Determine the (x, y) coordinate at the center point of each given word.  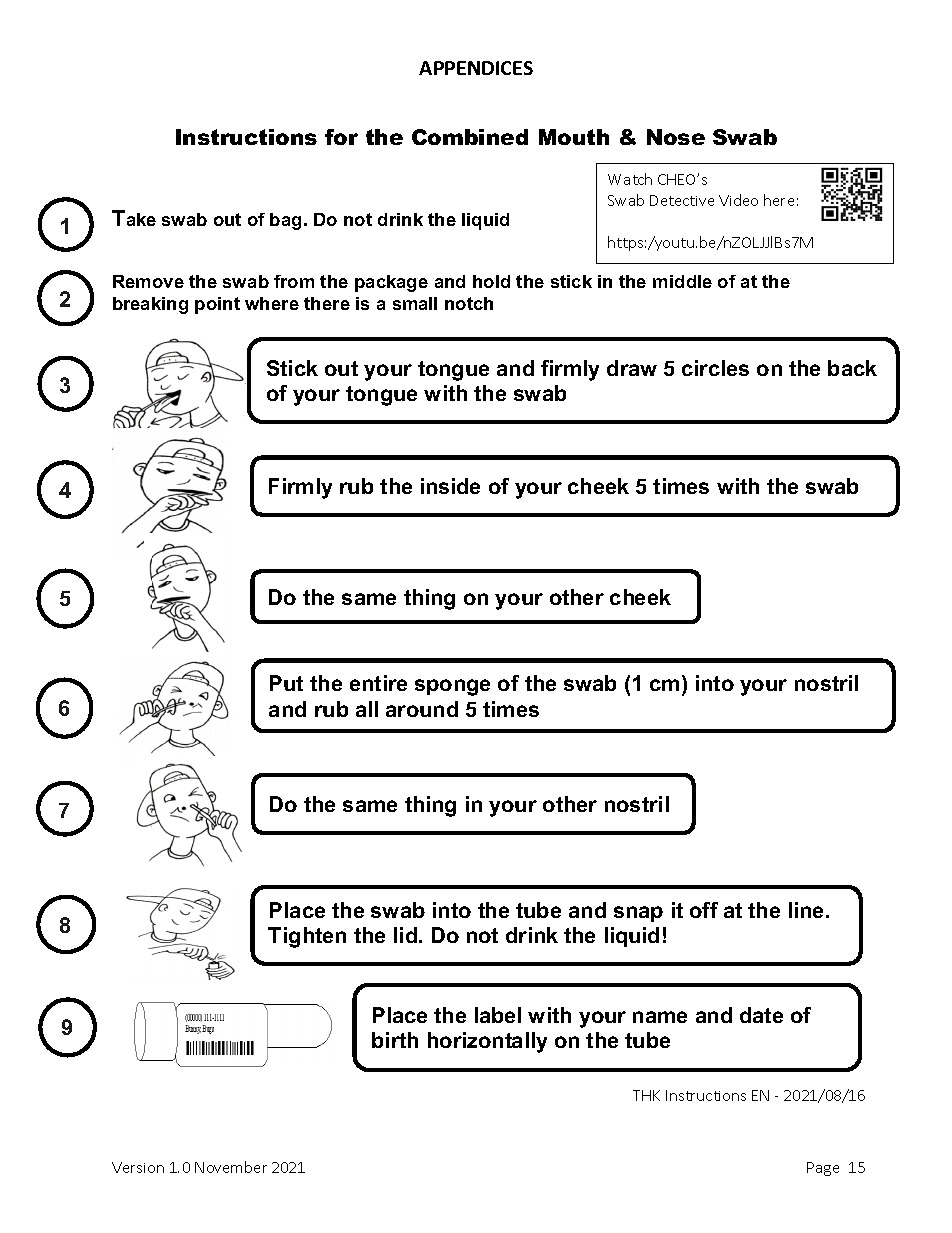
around (422, 709)
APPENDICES (476, 68)
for (341, 137)
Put (286, 683)
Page (823, 1169)
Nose (676, 137)
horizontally (487, 1042)
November (231, 1167)
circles (715, 368)
